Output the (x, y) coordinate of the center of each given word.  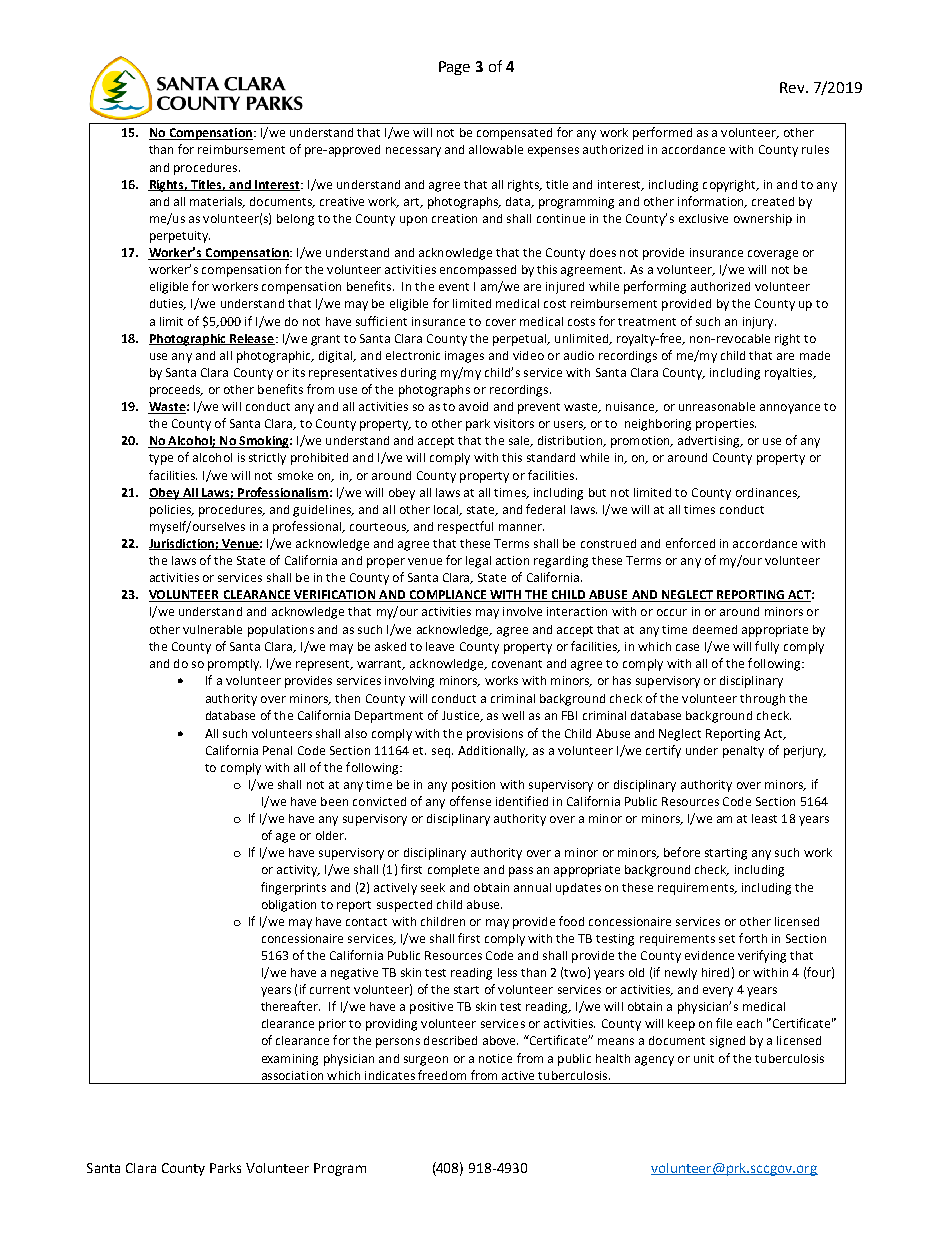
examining (290, 1060)
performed (662, 133)
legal (478, 562)
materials (217, 202)
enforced (690, 543)
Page (454, 68)
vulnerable (212, 629)
